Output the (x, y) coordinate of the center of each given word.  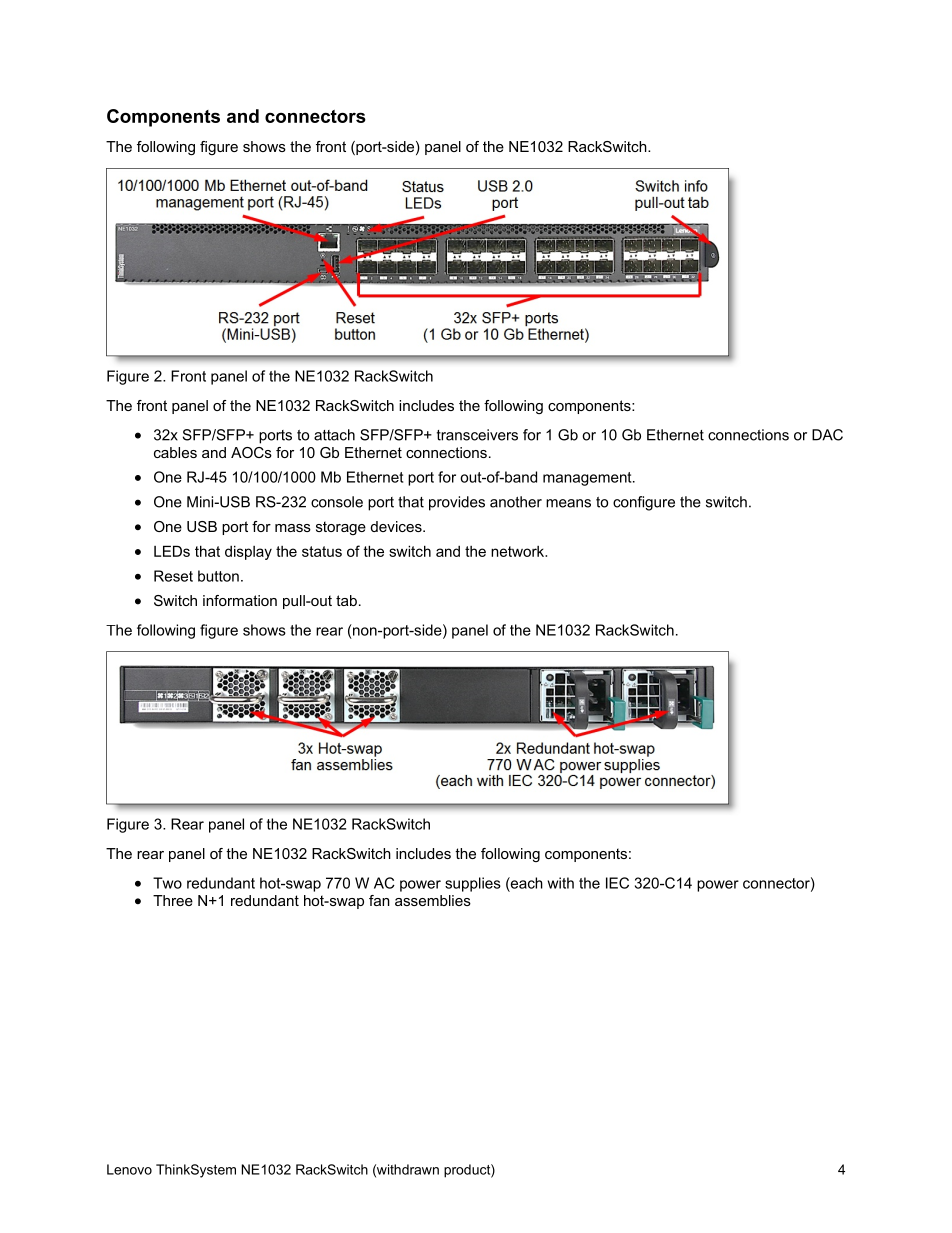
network (519, 551)
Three (173, 900)
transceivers (477, 435)
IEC (617, 883)
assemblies (433, 900)
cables (175, 452)
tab (346, 600)
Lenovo (129, 1169)
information (240, 600)
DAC (827, 435)
